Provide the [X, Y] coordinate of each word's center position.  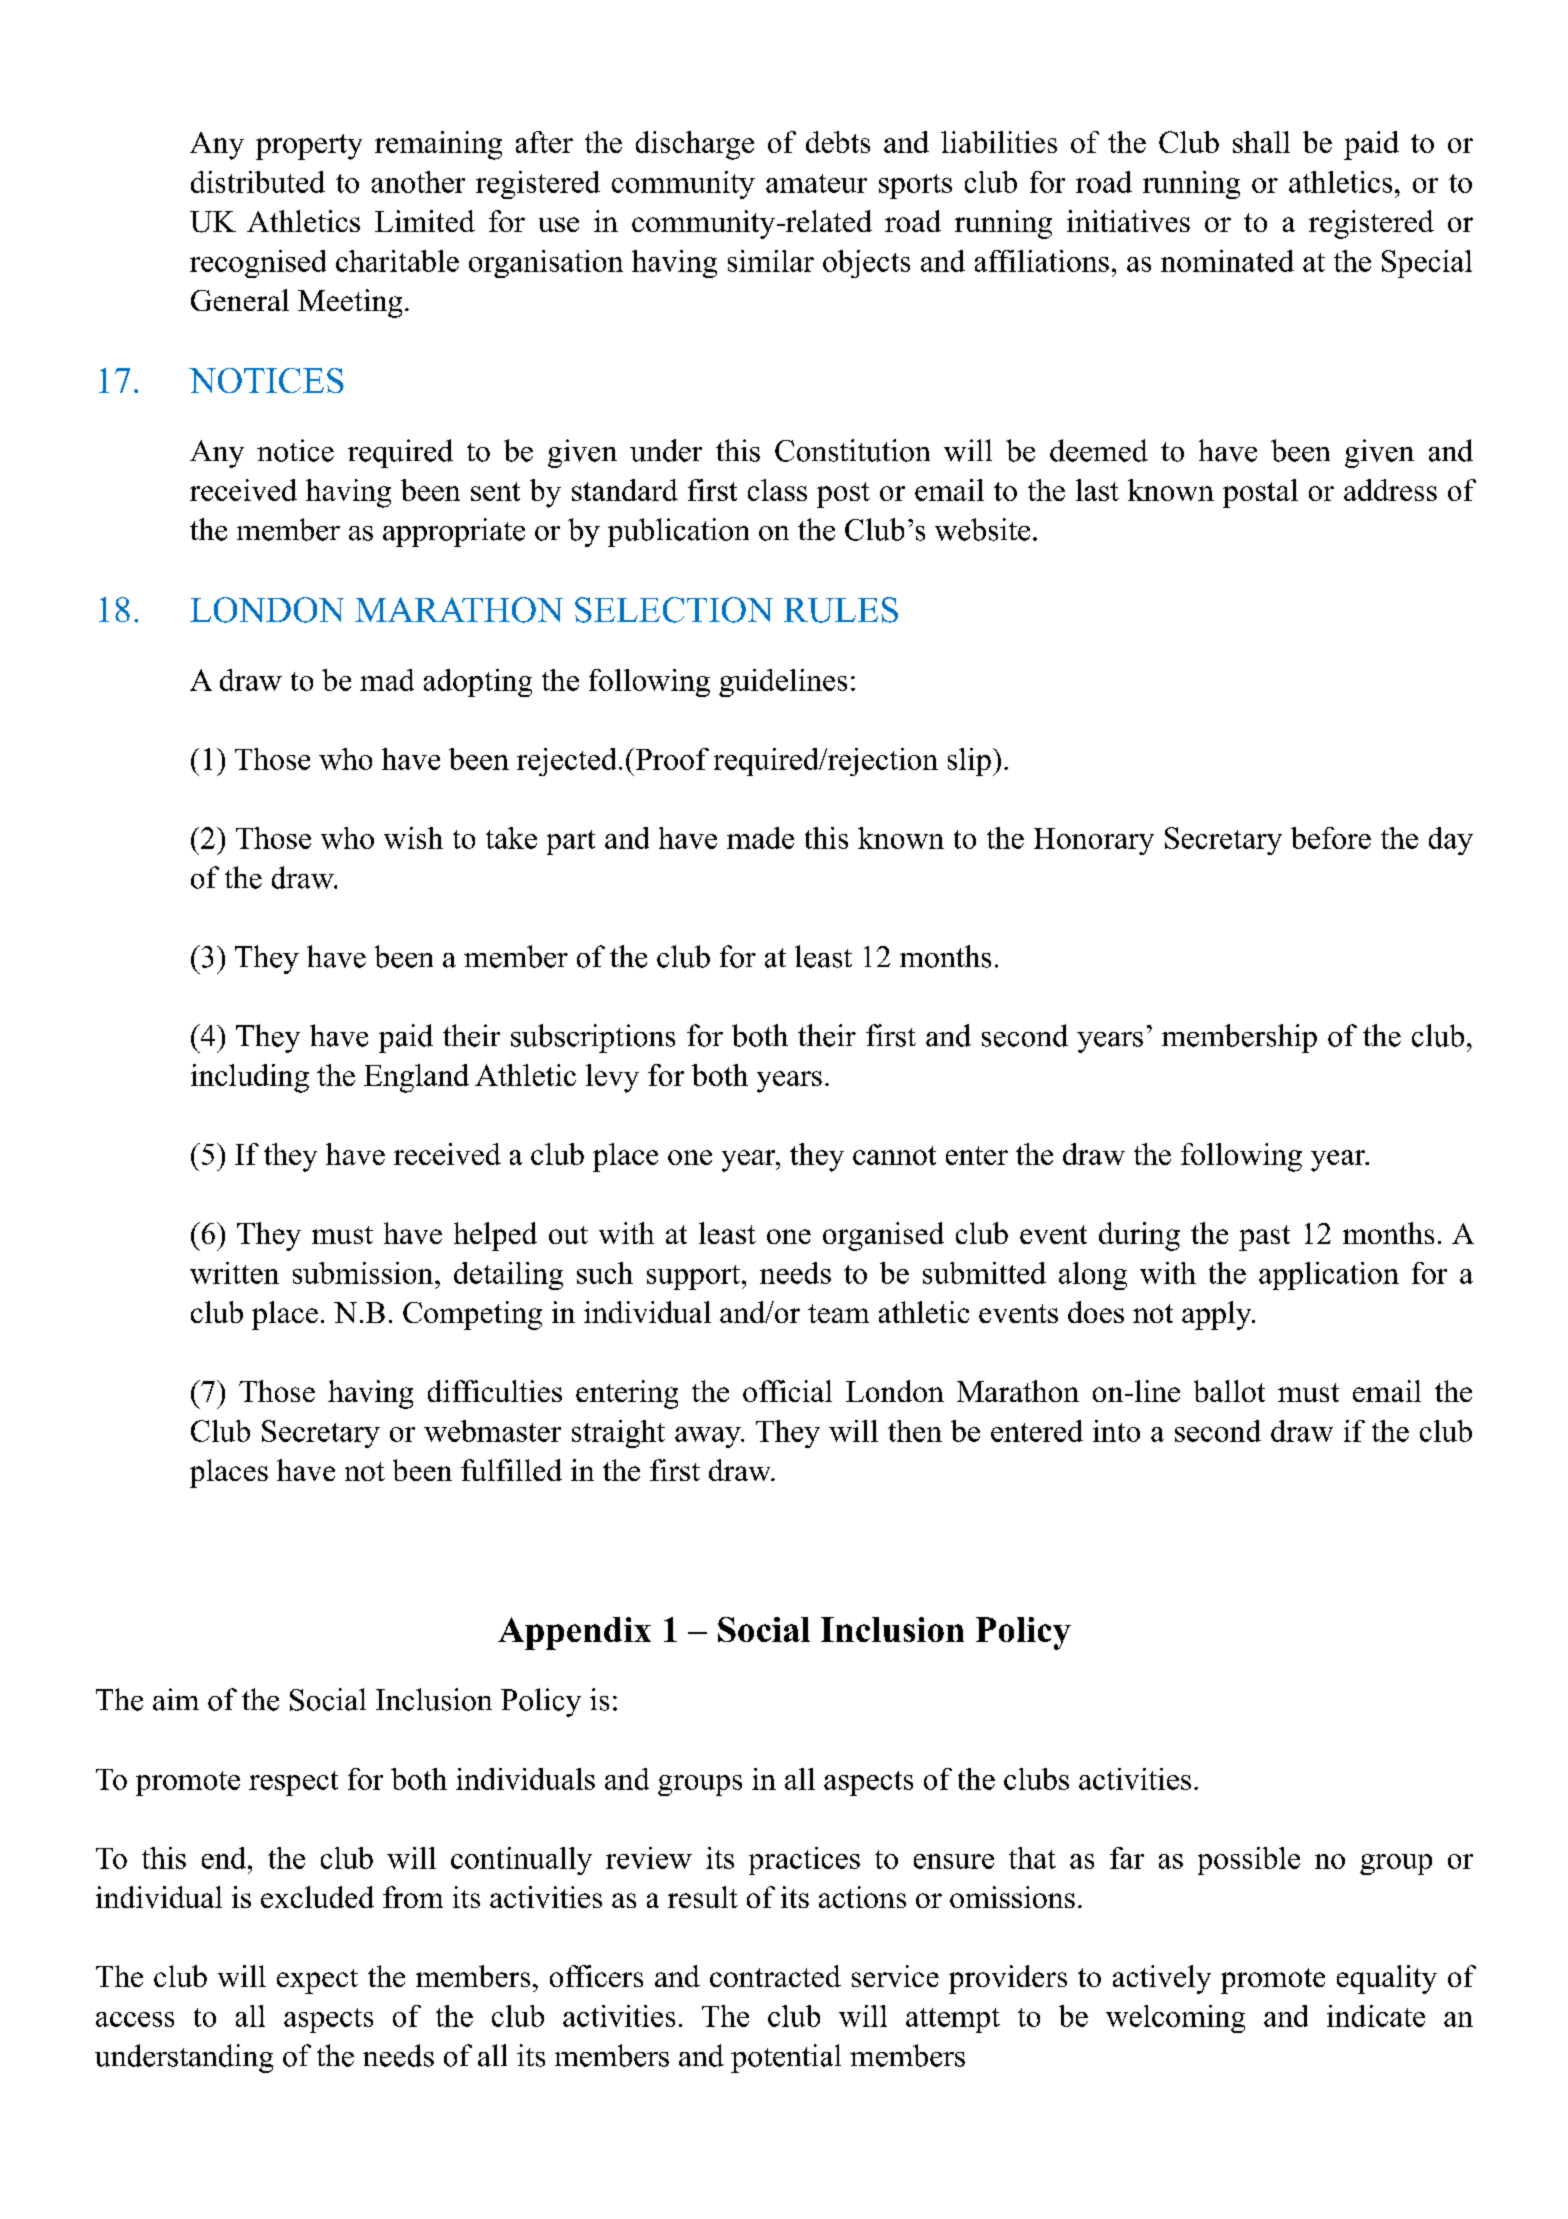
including [250, 1078]
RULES [841, 610]
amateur [816, 183]
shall [1261, 142]
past [1264, 1238]
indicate [1376, 2016]
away [709, 1437]
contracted [775, 1976]
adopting [478, 683]
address [1390, 490]
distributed [258, 182]
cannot [894, 1155]
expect [317, 1981]
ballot [1229, 1391]
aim [176, 1699]
